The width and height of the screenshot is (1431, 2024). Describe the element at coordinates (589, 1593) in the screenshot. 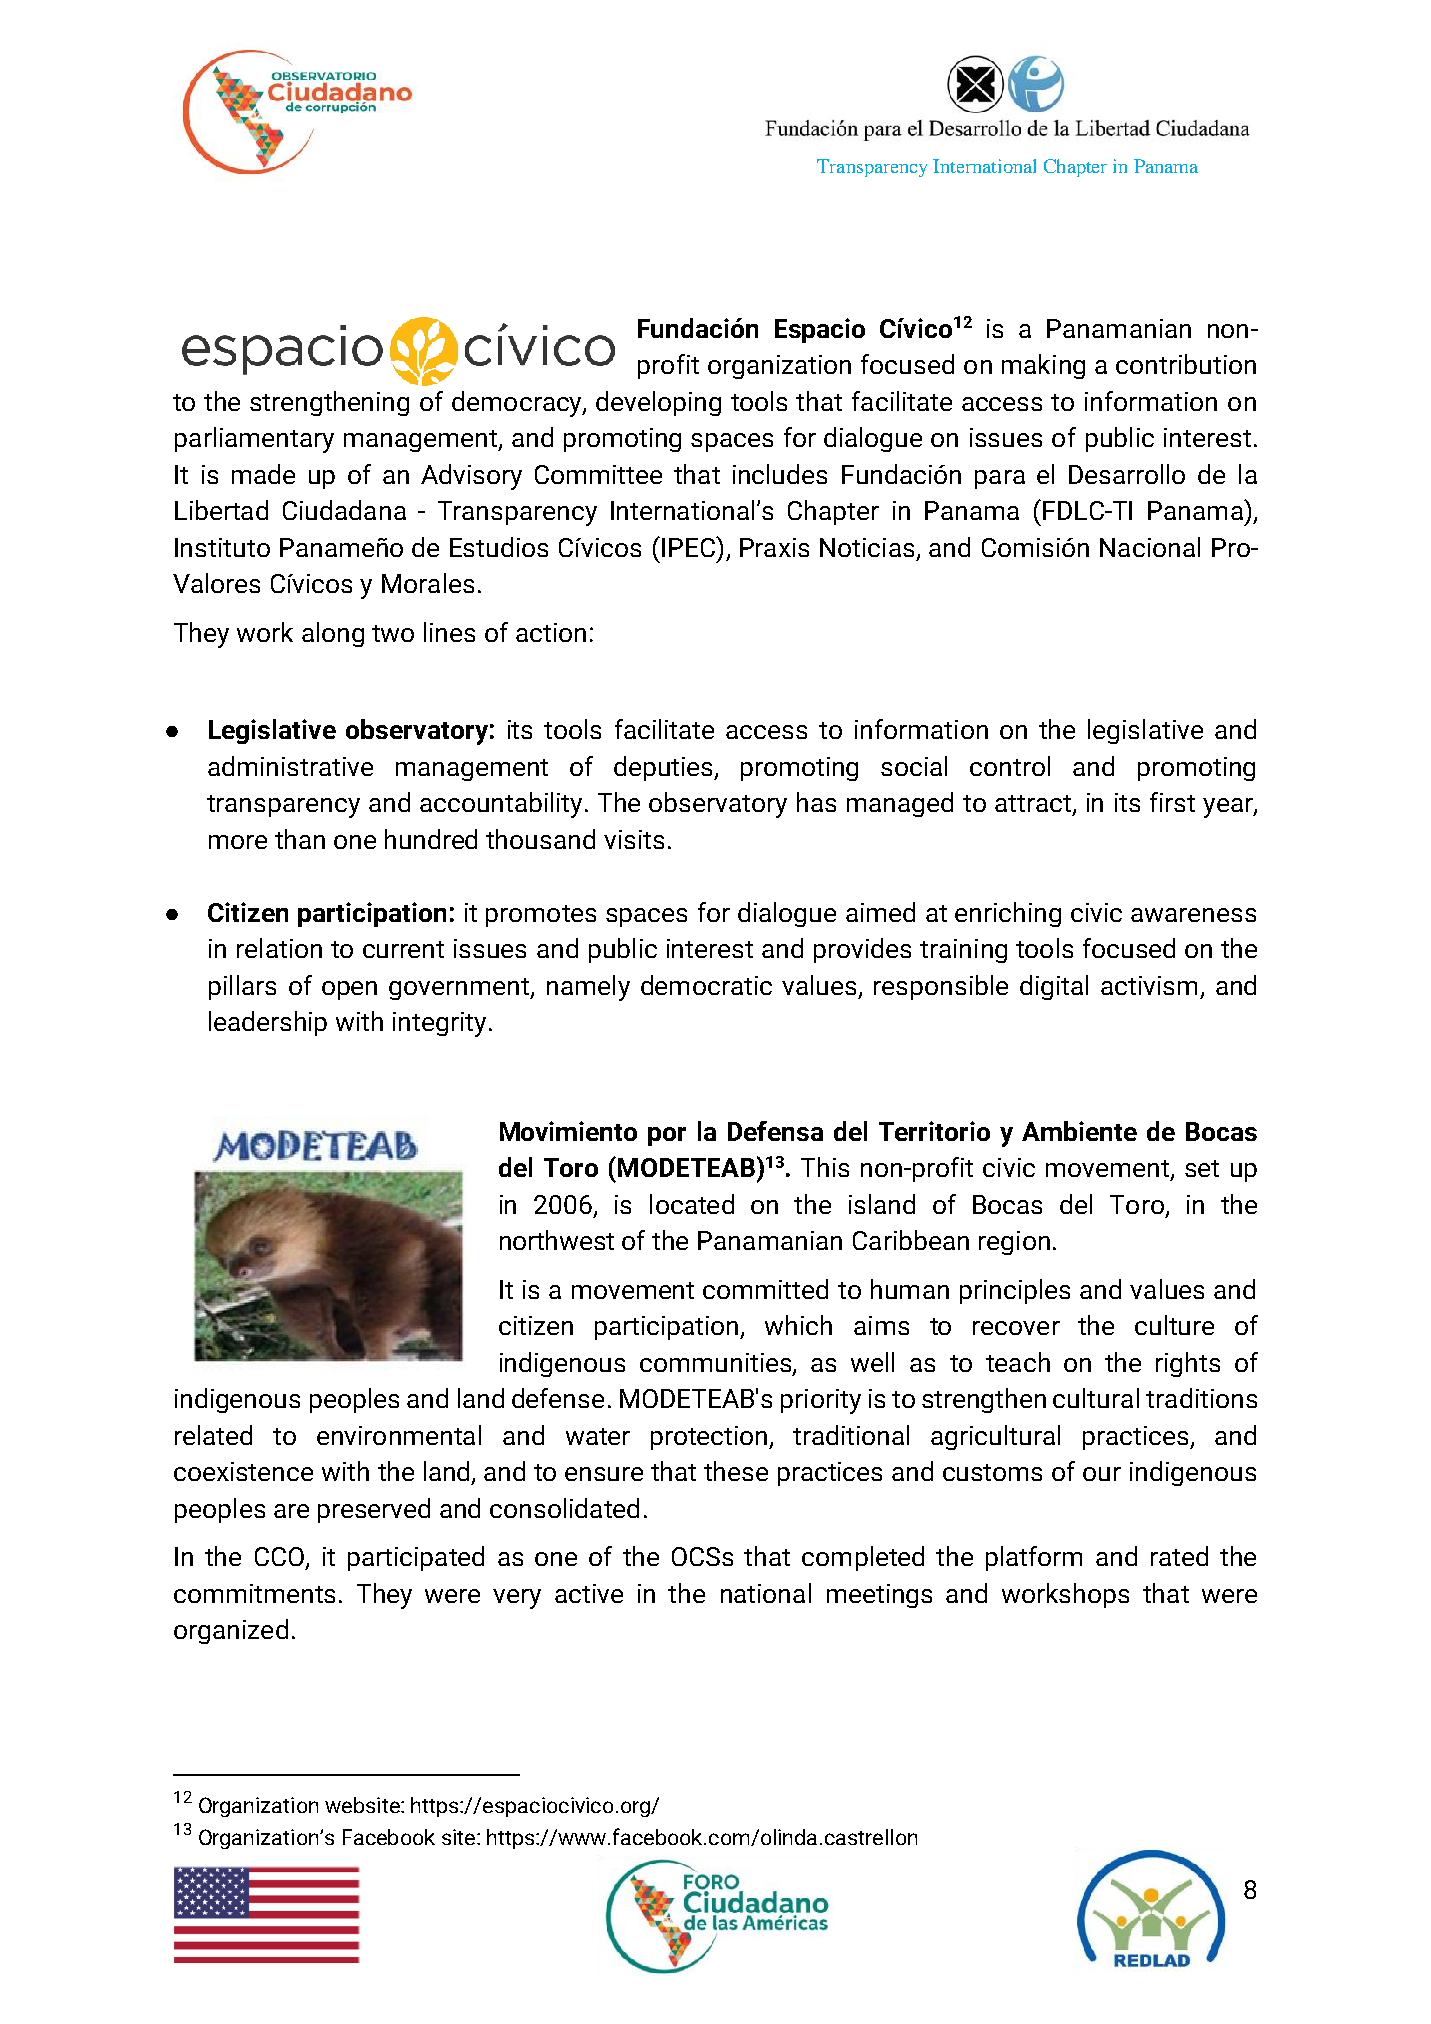

I see `active` at that location.
